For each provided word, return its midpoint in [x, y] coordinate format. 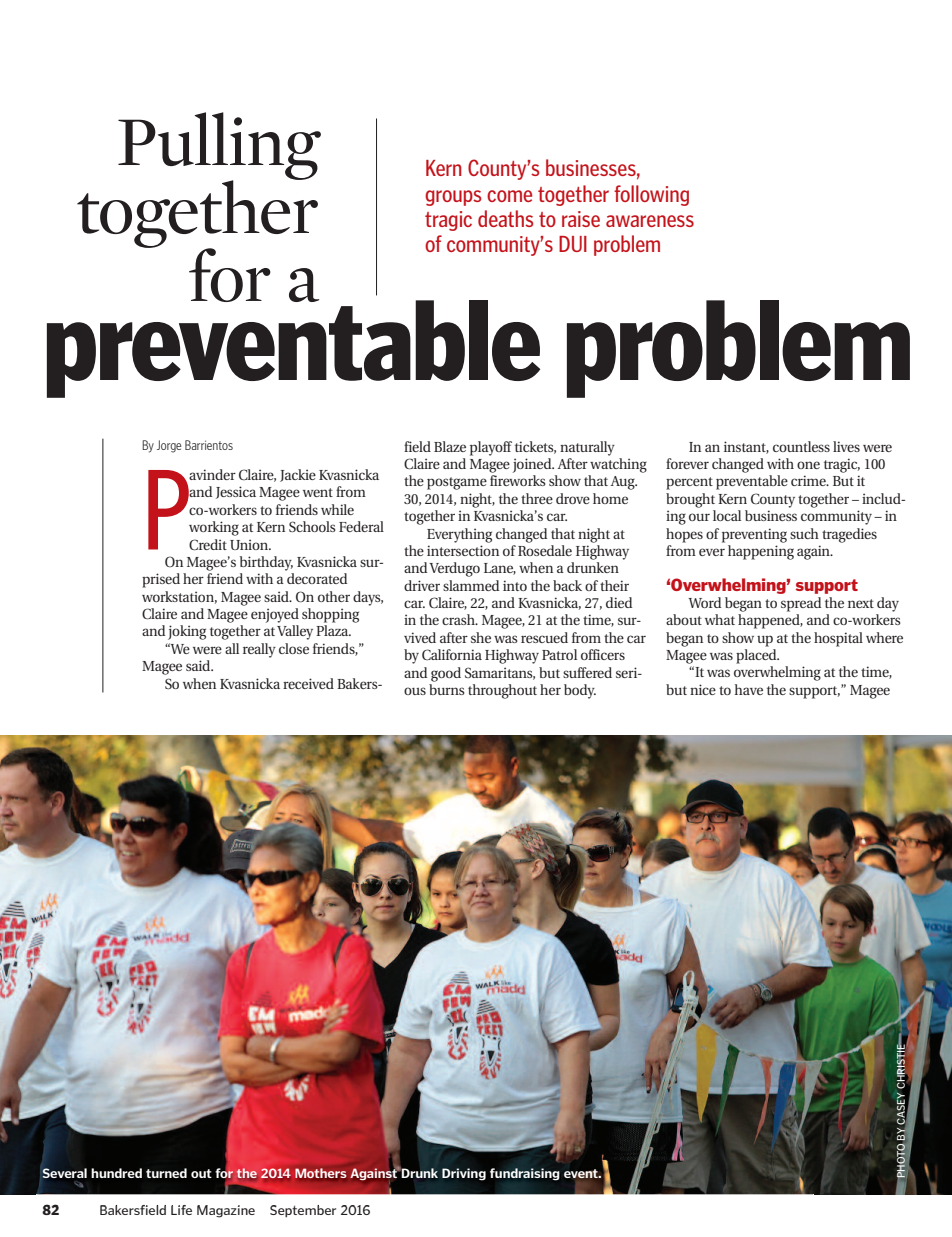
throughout [502, 691]
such [804, 533]
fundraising [525, 1174]
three [537, 498]
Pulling [219, 147]
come [509, 196]
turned [166, 1173]
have [749, 689]
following [651, 195]
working [214, 528]
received [308, 683]
